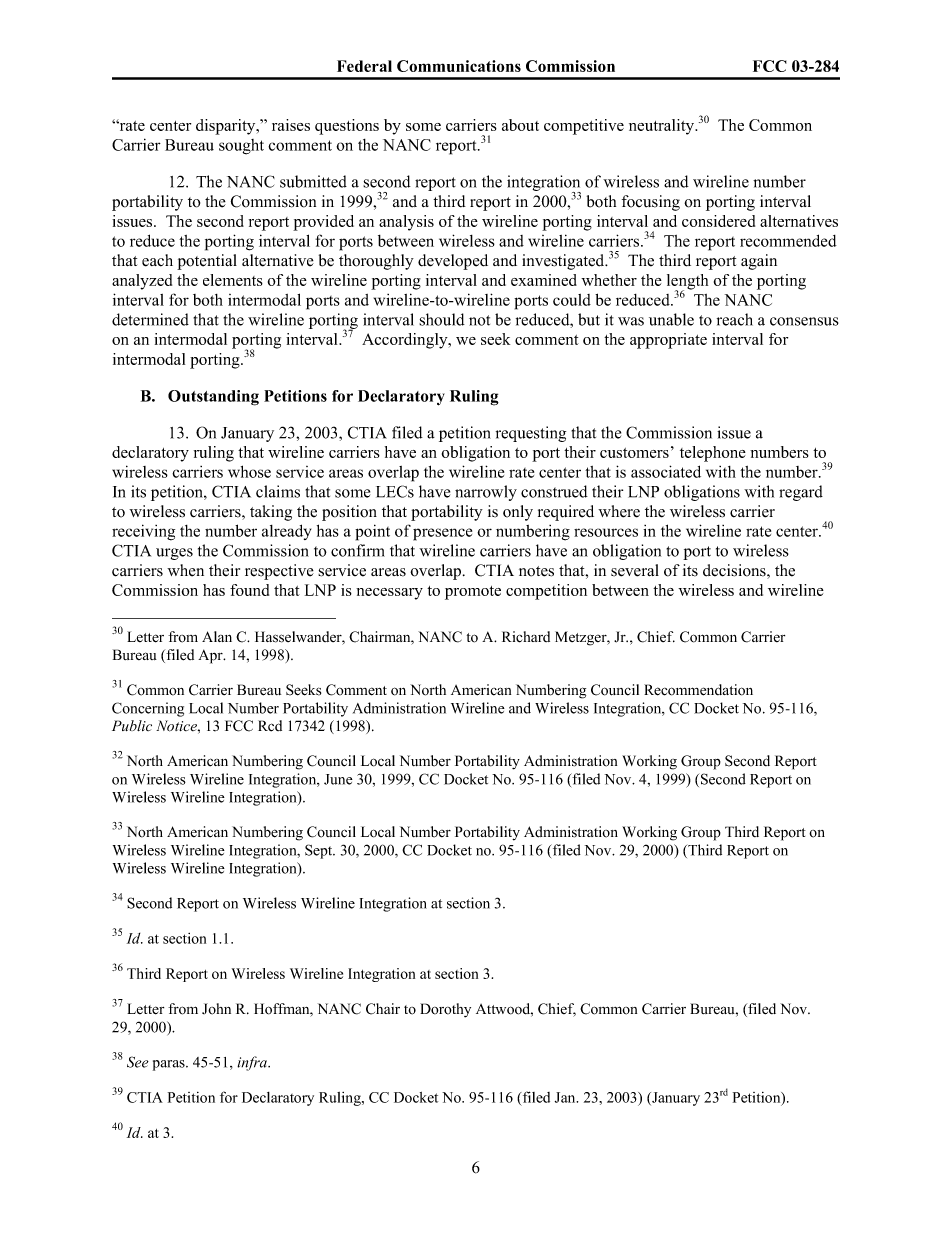  What do you see at coordinates (338, 779) in the page?
I see `June` at bounding box center [338, 779].
